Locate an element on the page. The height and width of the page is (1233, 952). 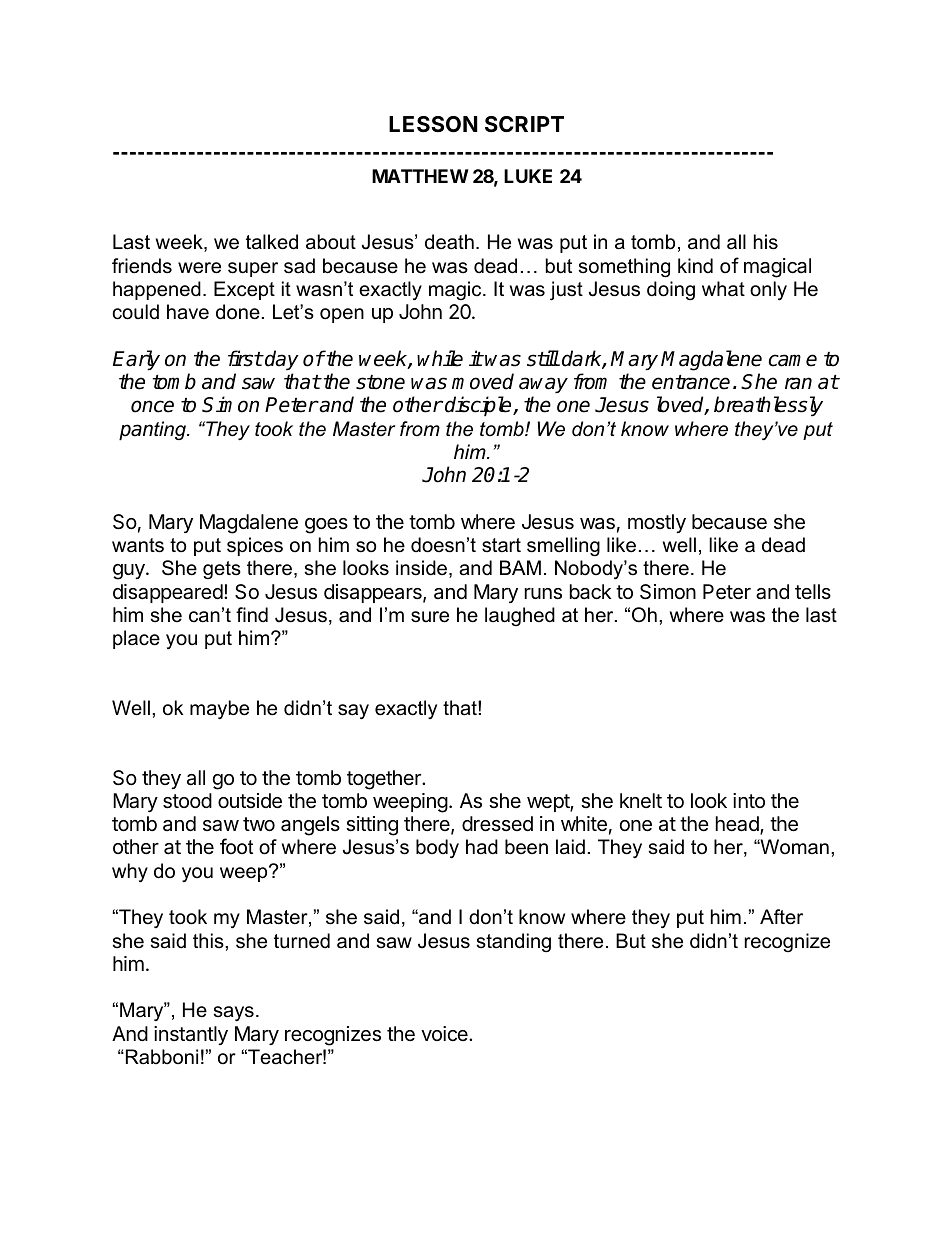
LESSON is located at coordinates (433, 124).
